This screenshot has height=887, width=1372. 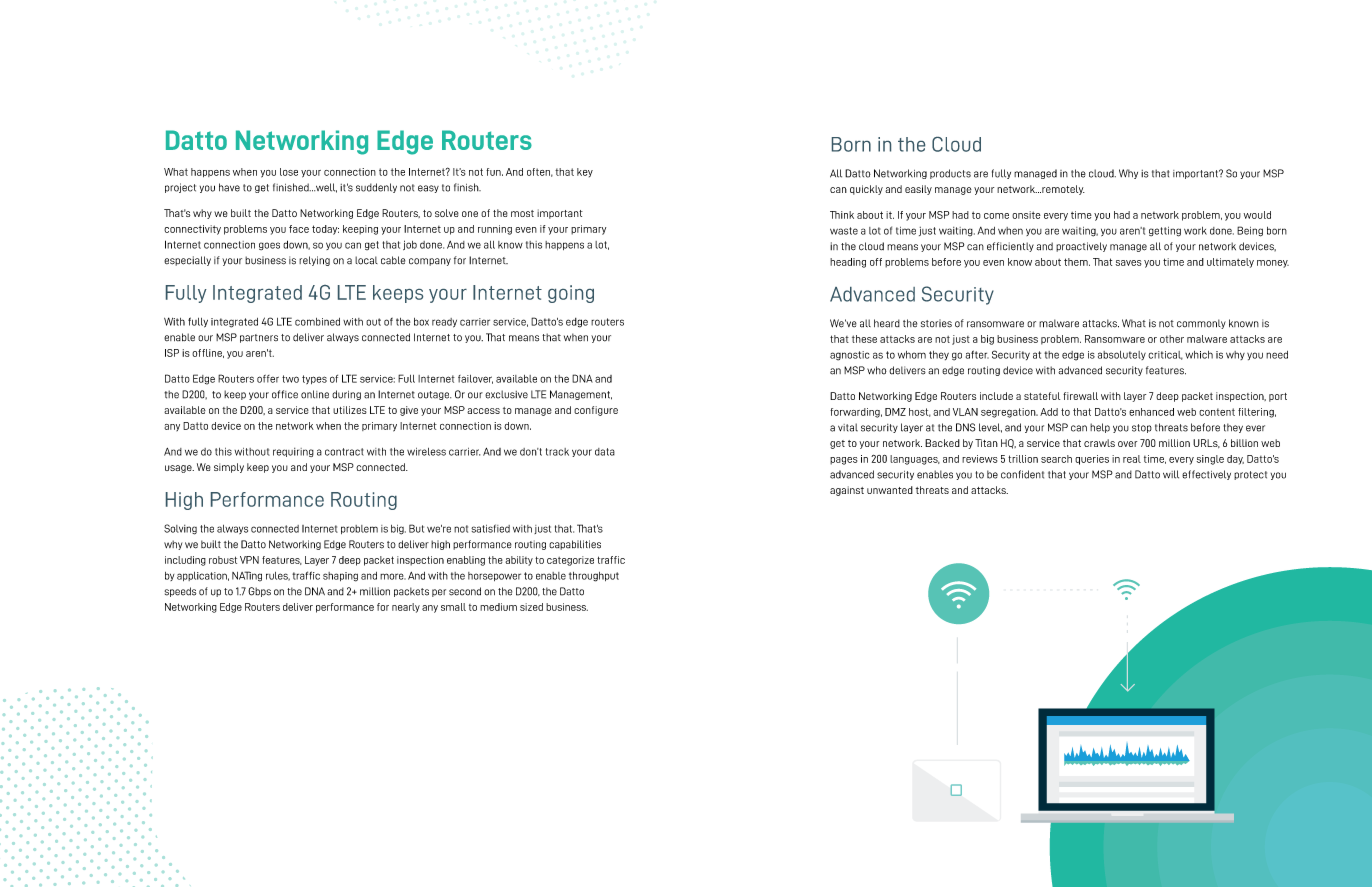 What do you see at coordinates (1132, 459) in the screenshot?
I see `real` at bounding box center [1132, 459].
